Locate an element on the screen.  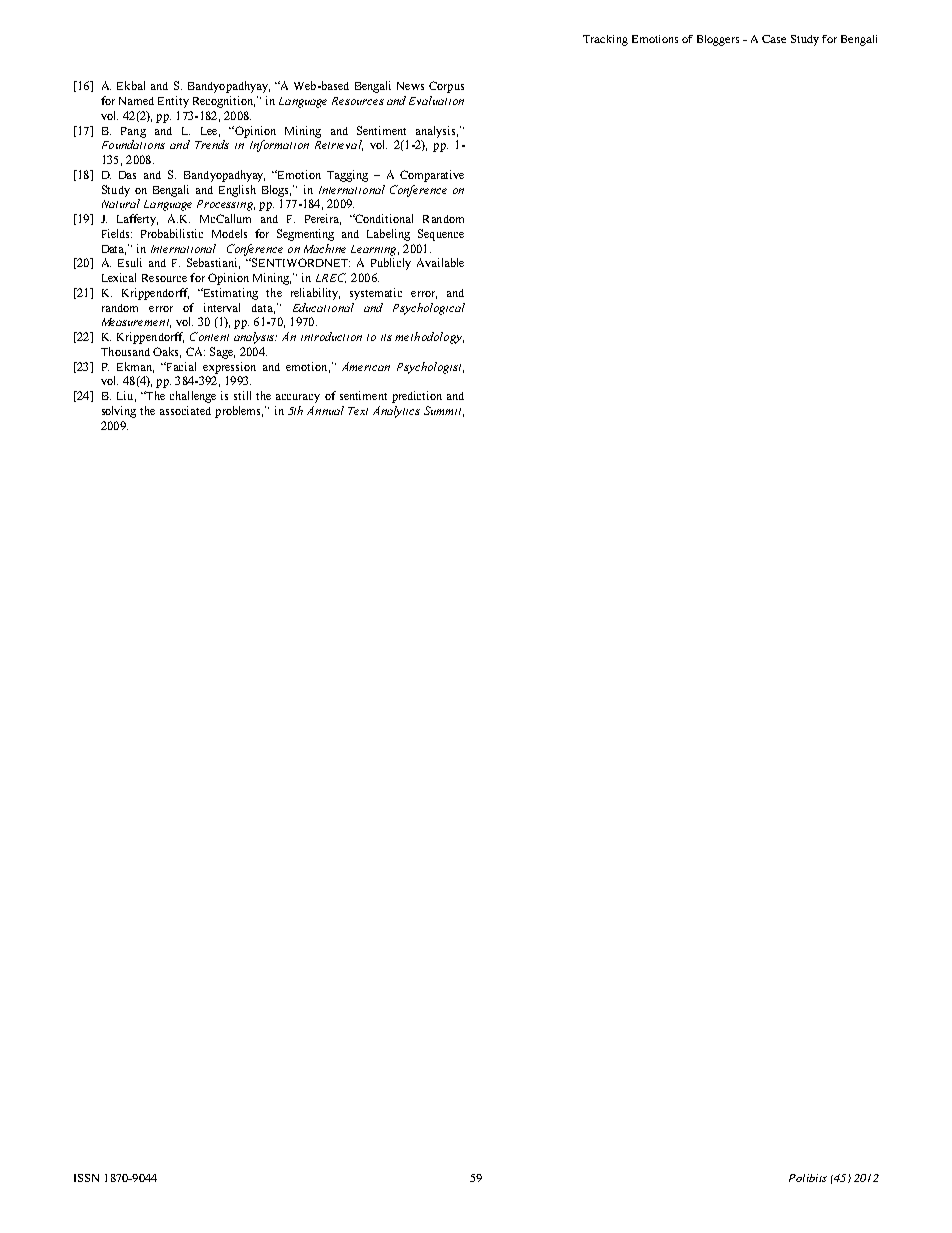
Corpus is located at coordinates (446, 87).
